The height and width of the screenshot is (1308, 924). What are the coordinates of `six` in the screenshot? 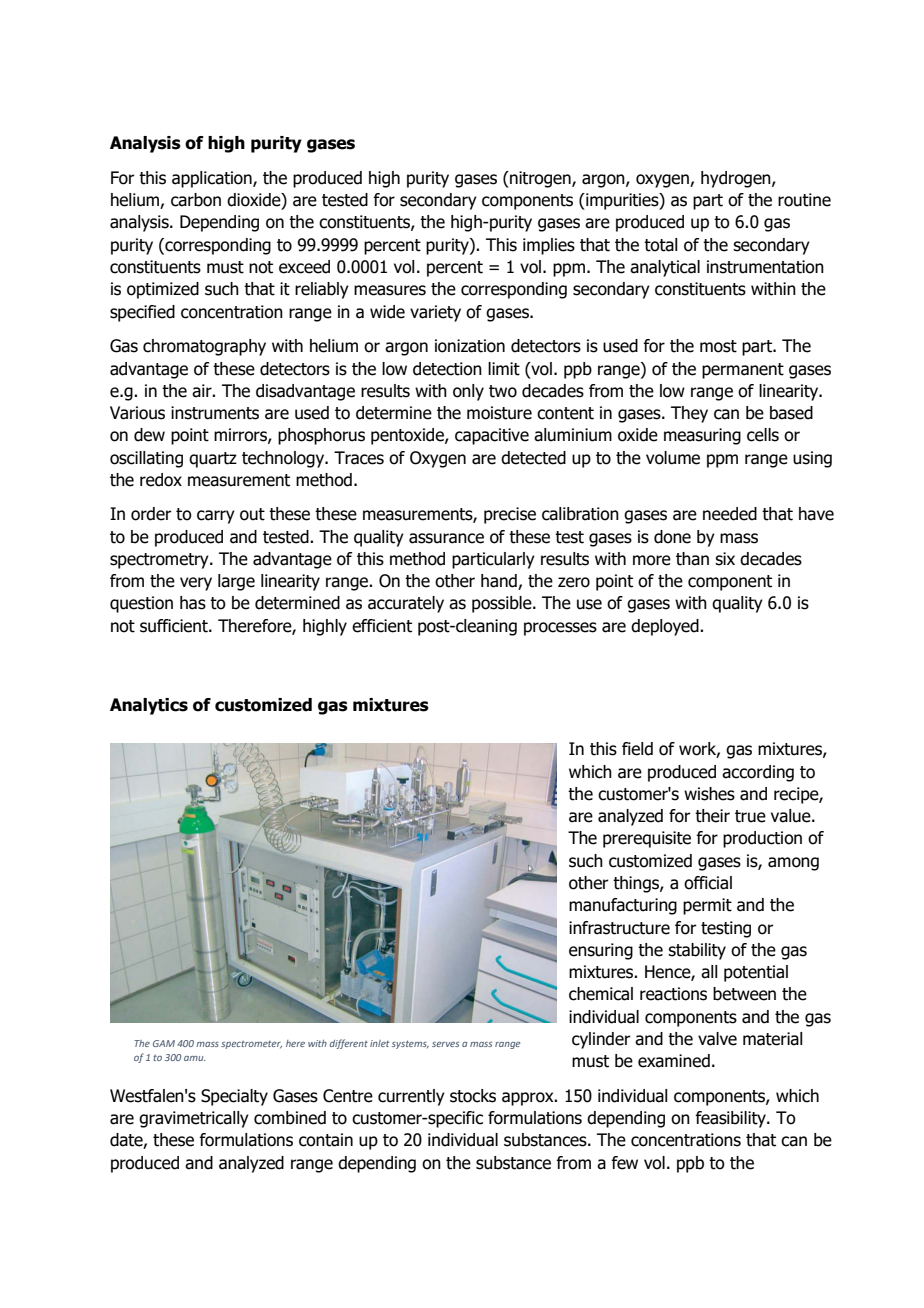 It's located at (725, 559).
